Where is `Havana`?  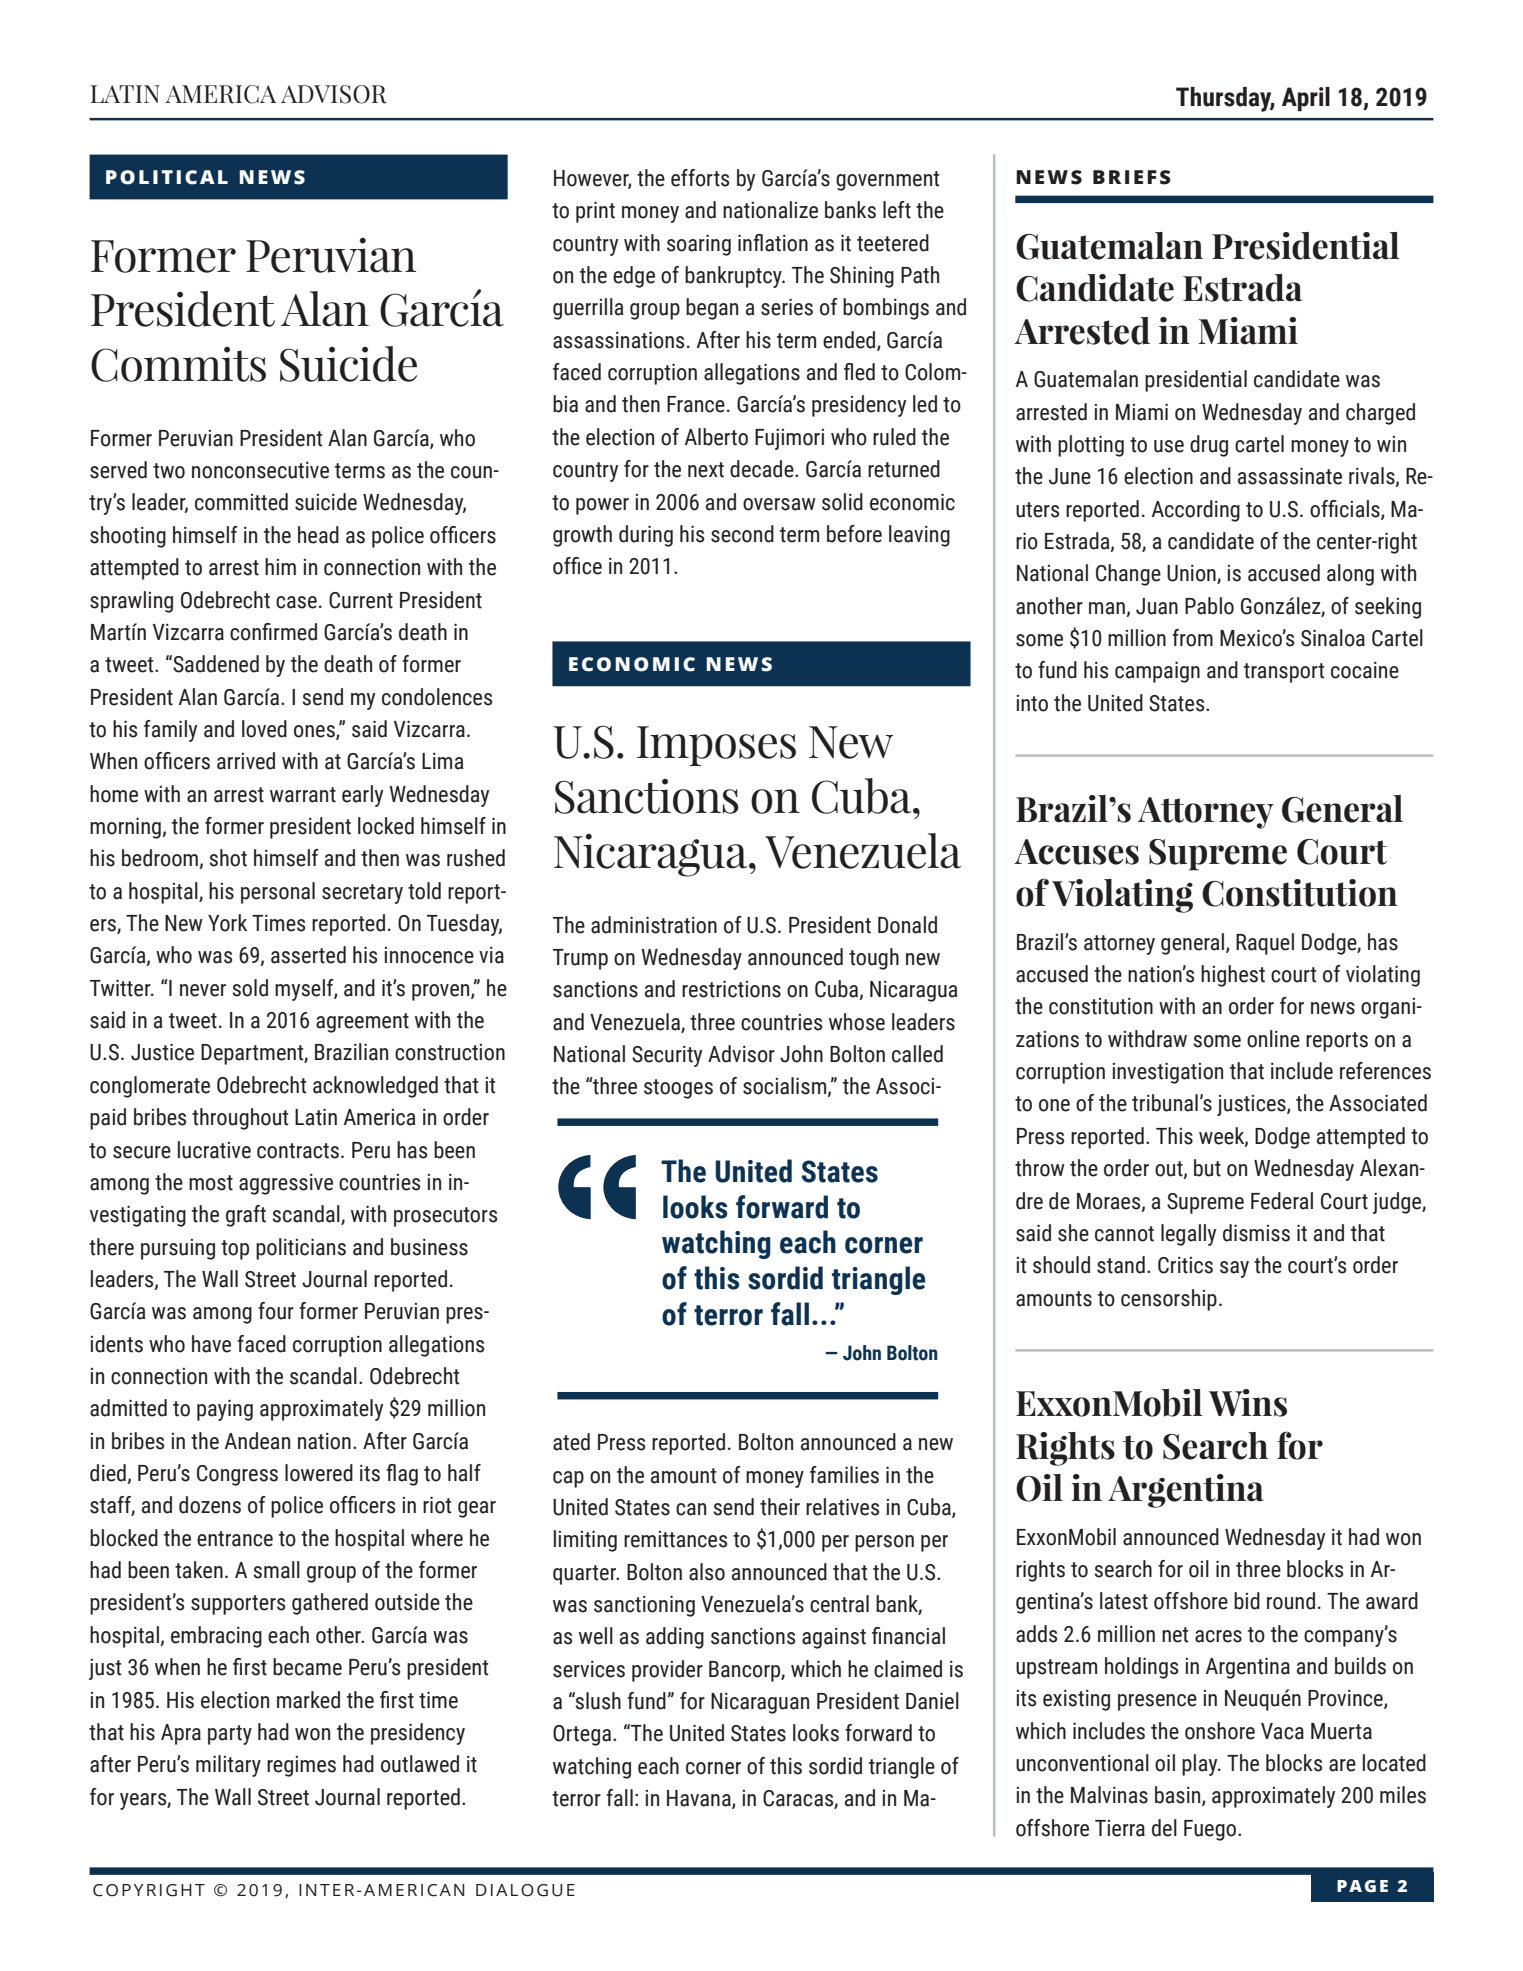
Havana is located at coordinates (700, 1799).
